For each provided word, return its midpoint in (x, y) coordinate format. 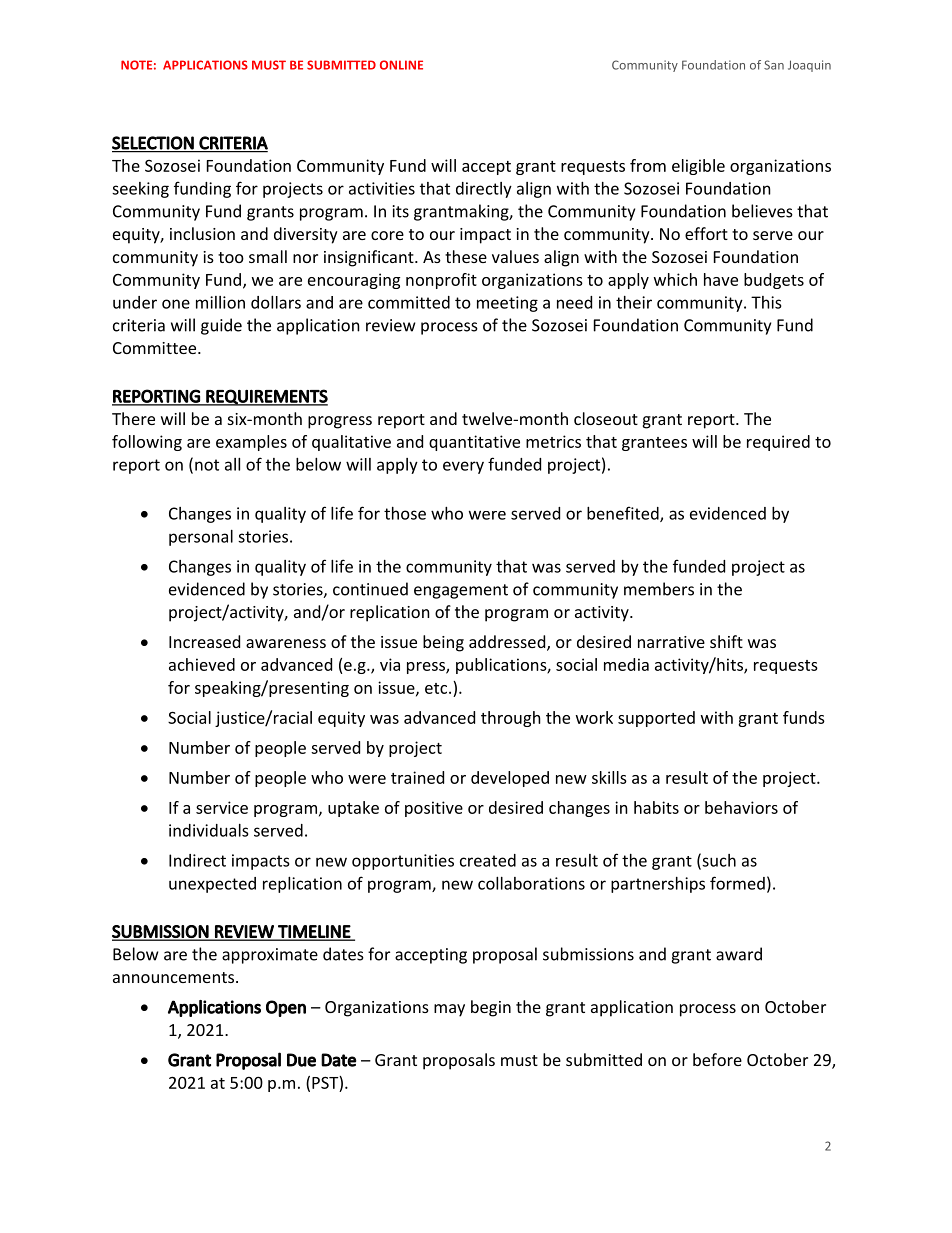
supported (656, 719)
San (774, 65)
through (511, 719)
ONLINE (401, 65)
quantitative (474, 443)
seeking (140, 190)
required (778, 443)
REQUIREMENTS (266, 397)
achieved (202, 664)
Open (286, 1008)
